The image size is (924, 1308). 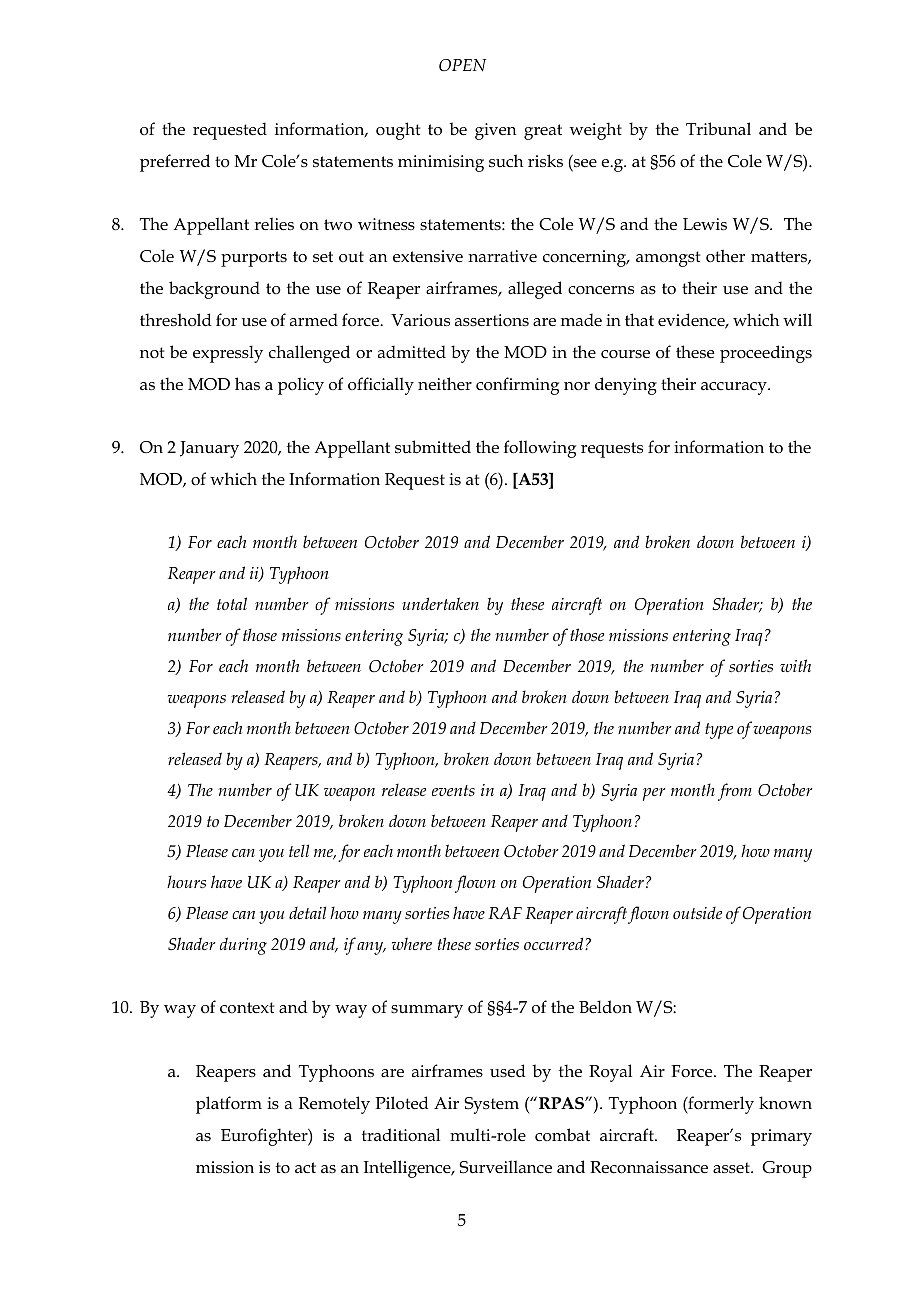 What do you see at coordinates (440, 603) in the page?
I see `undertaken` at bounding box center [440, 603].
